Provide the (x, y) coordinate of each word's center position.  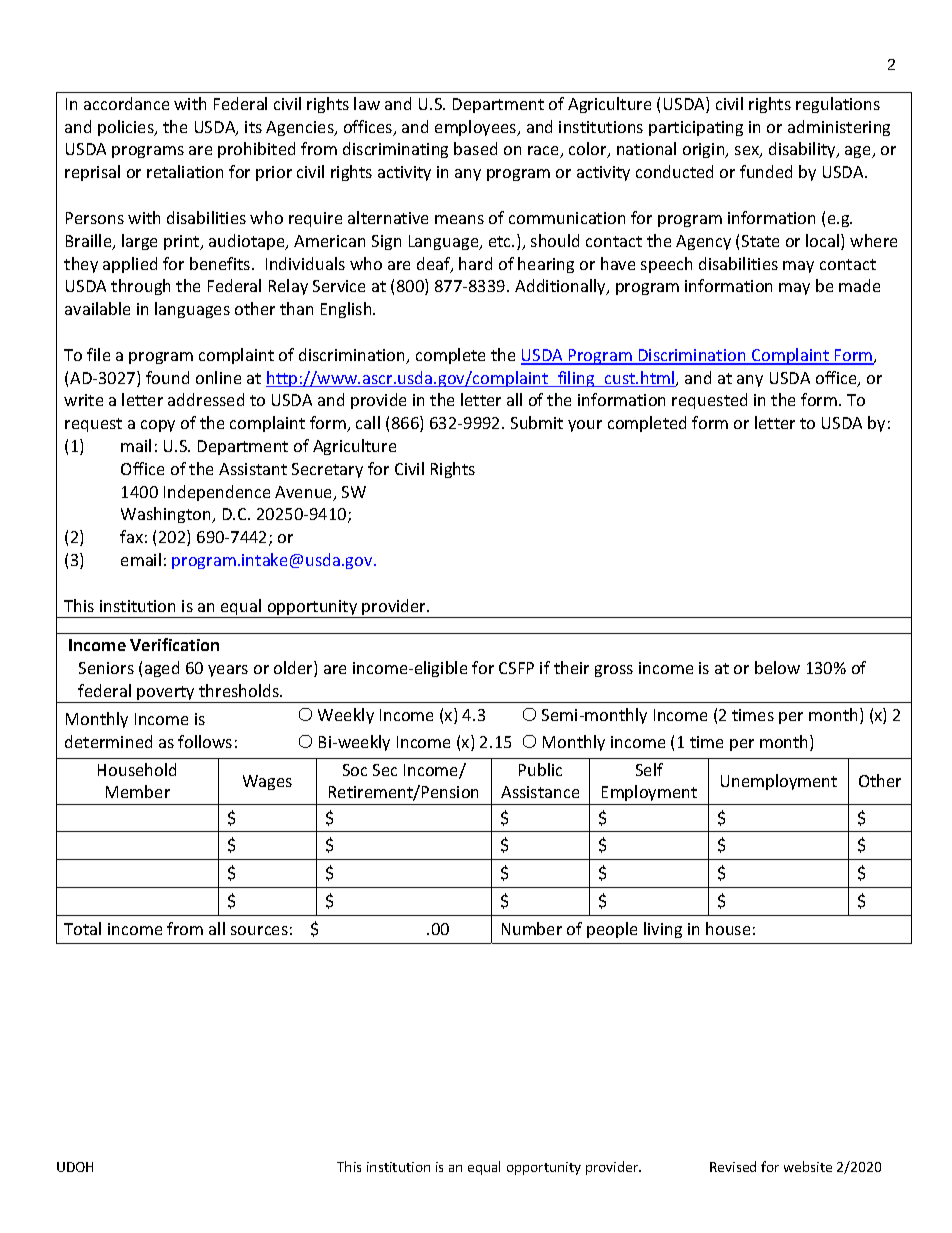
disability (803, 150)
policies (127, 128)
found (167, 377)
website (808, 1166)
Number (532, 928)
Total (82, 928)
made (859, 285)
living (663, 930)
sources (259, 930)
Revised (733, 1166)
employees (477, 128)
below (777, 667)
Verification (174, 644)
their (571, 667)
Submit (537, 422)
